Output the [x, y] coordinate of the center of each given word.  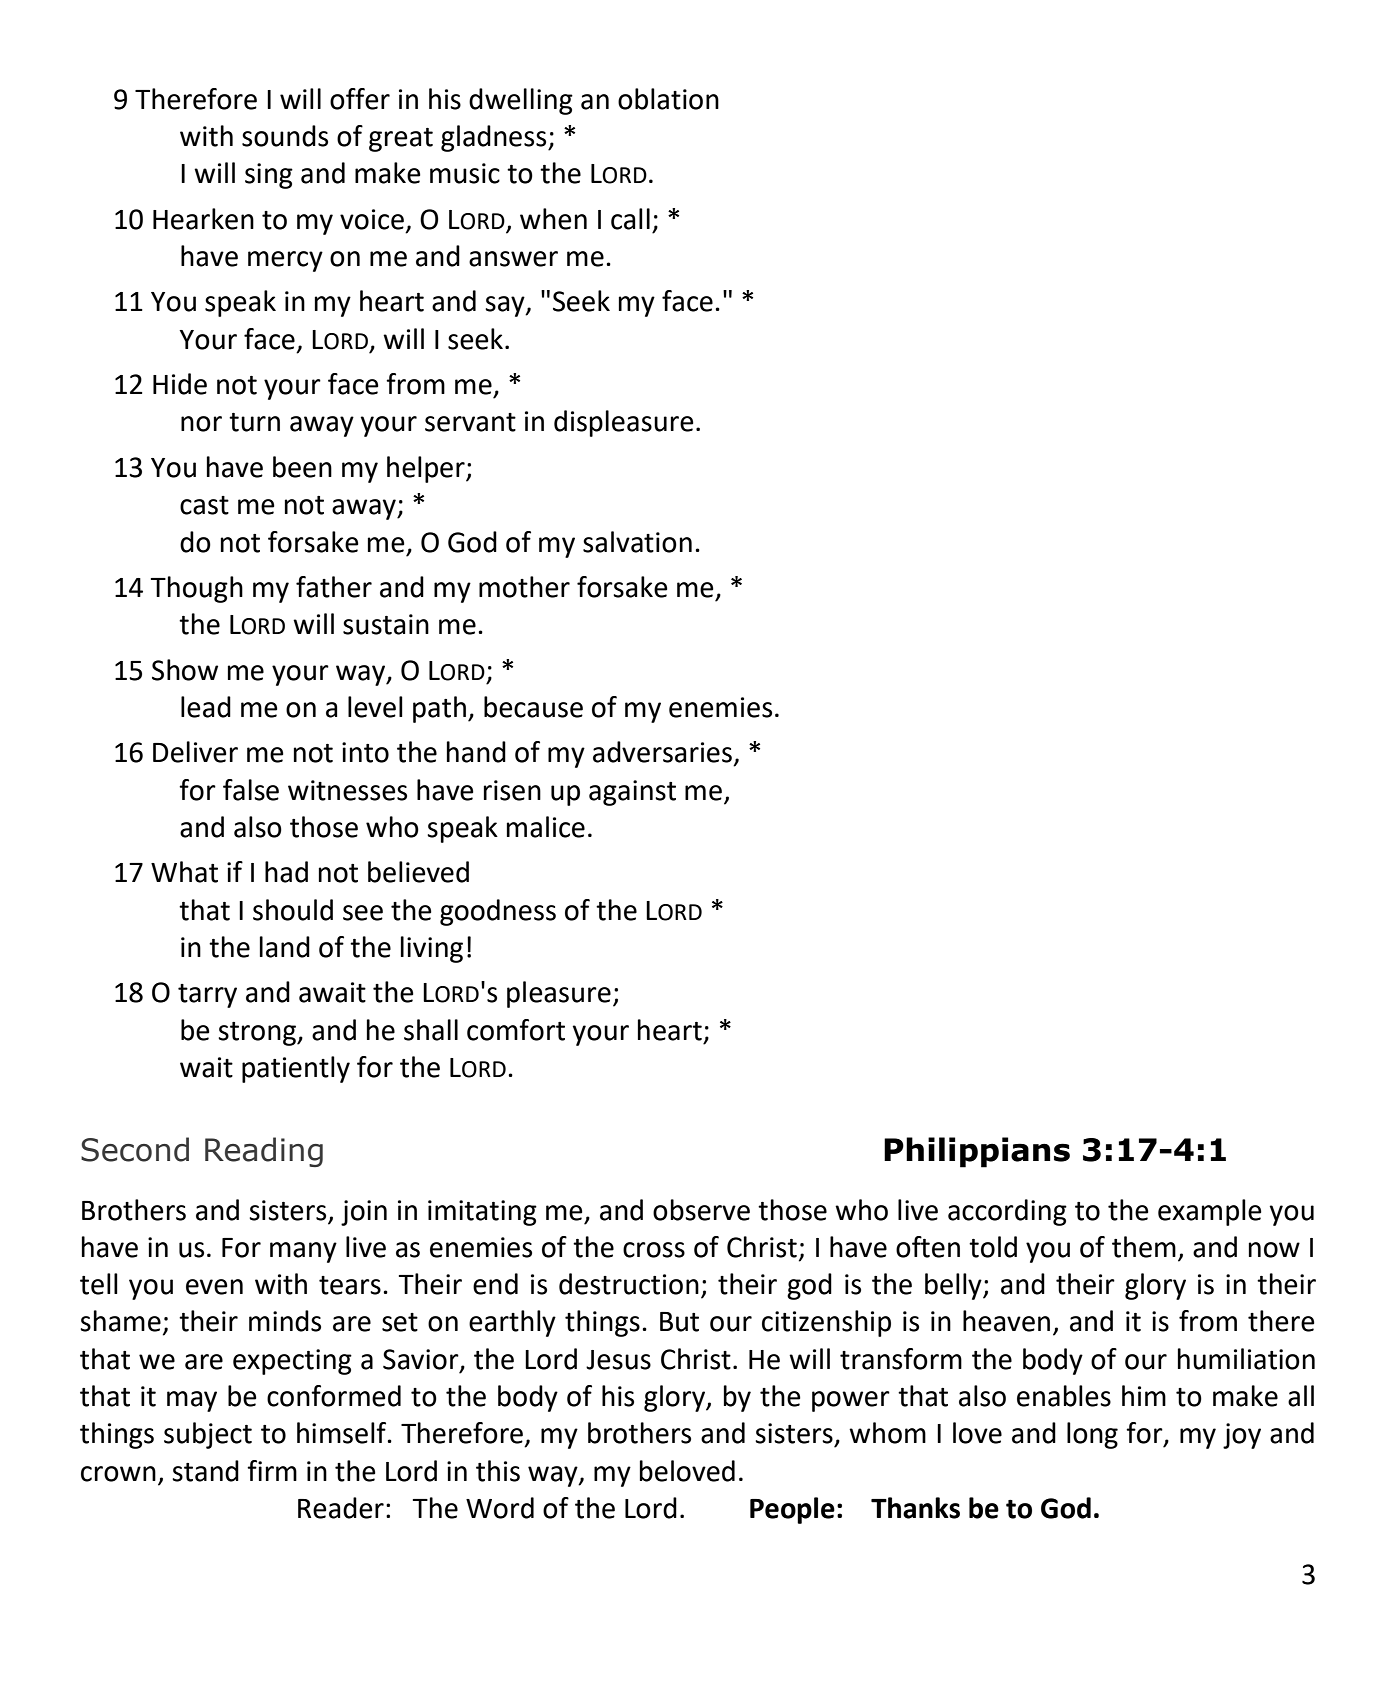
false [251, 790]
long [1092, 1435]
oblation [668, 99]
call [630, 219]
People [792, 1510]
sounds [285, 136]
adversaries [662, 752]
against [632, 793]
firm [272, 1470]
